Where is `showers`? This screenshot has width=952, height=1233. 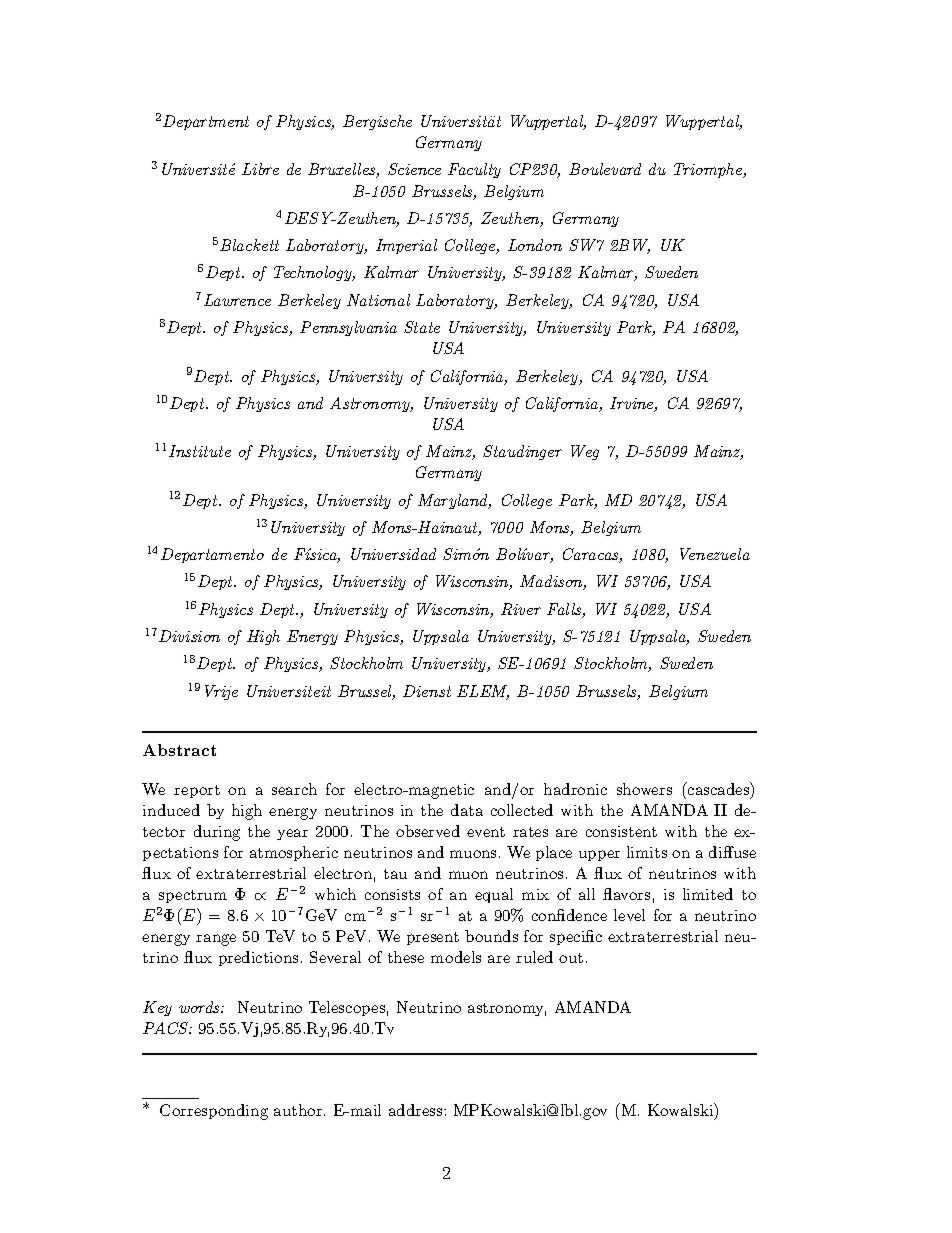
showers is located at coordinates (644, 789).
